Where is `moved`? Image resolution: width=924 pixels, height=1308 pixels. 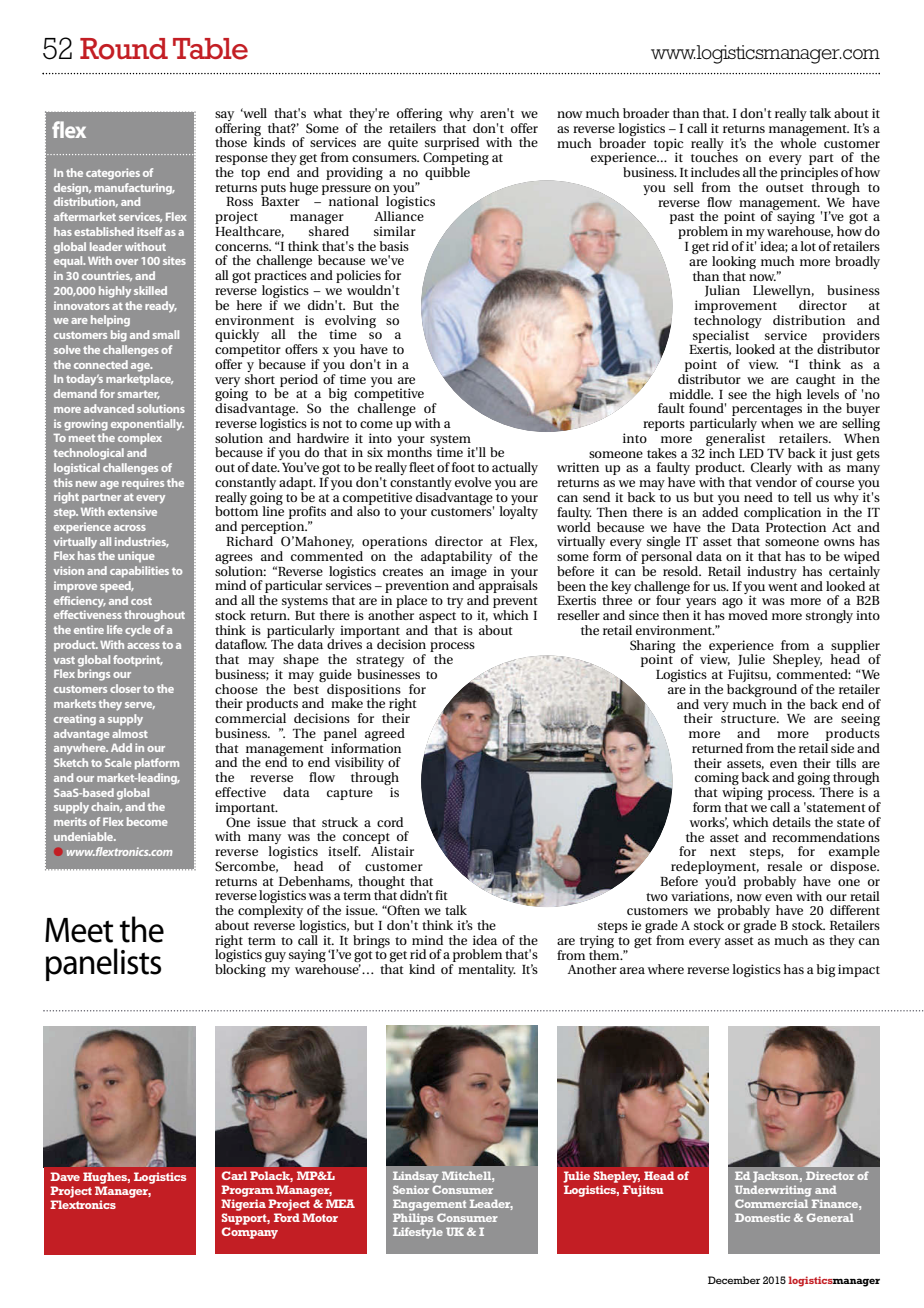 moved is located at coordinates (748, 615).
